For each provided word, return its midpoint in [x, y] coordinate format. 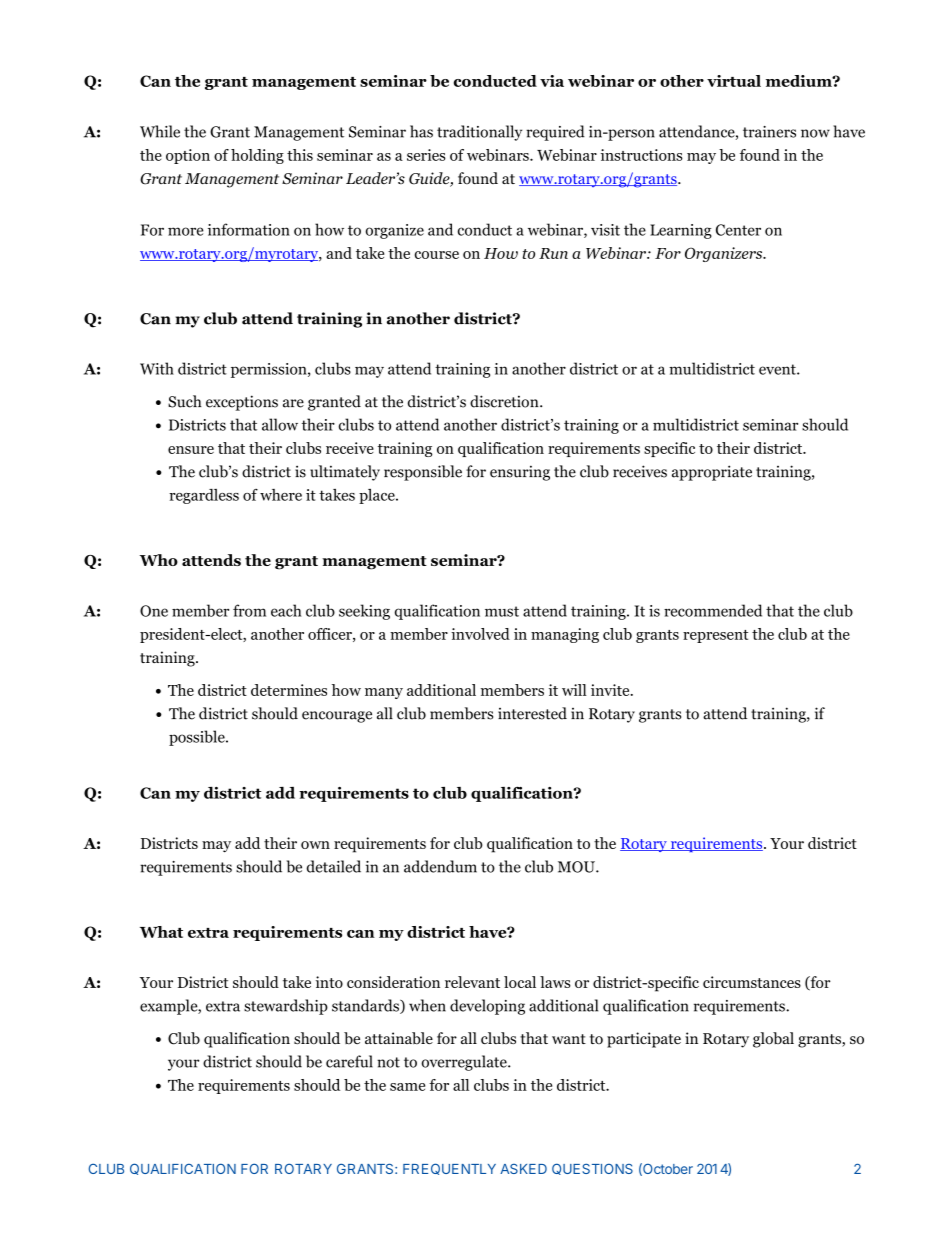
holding [257, 156]
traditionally [479, 133]
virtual [734, 81]
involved [480, 634]
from [249, 610]
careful [349, 1061]
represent [715, 636]
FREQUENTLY [449, 1169]
